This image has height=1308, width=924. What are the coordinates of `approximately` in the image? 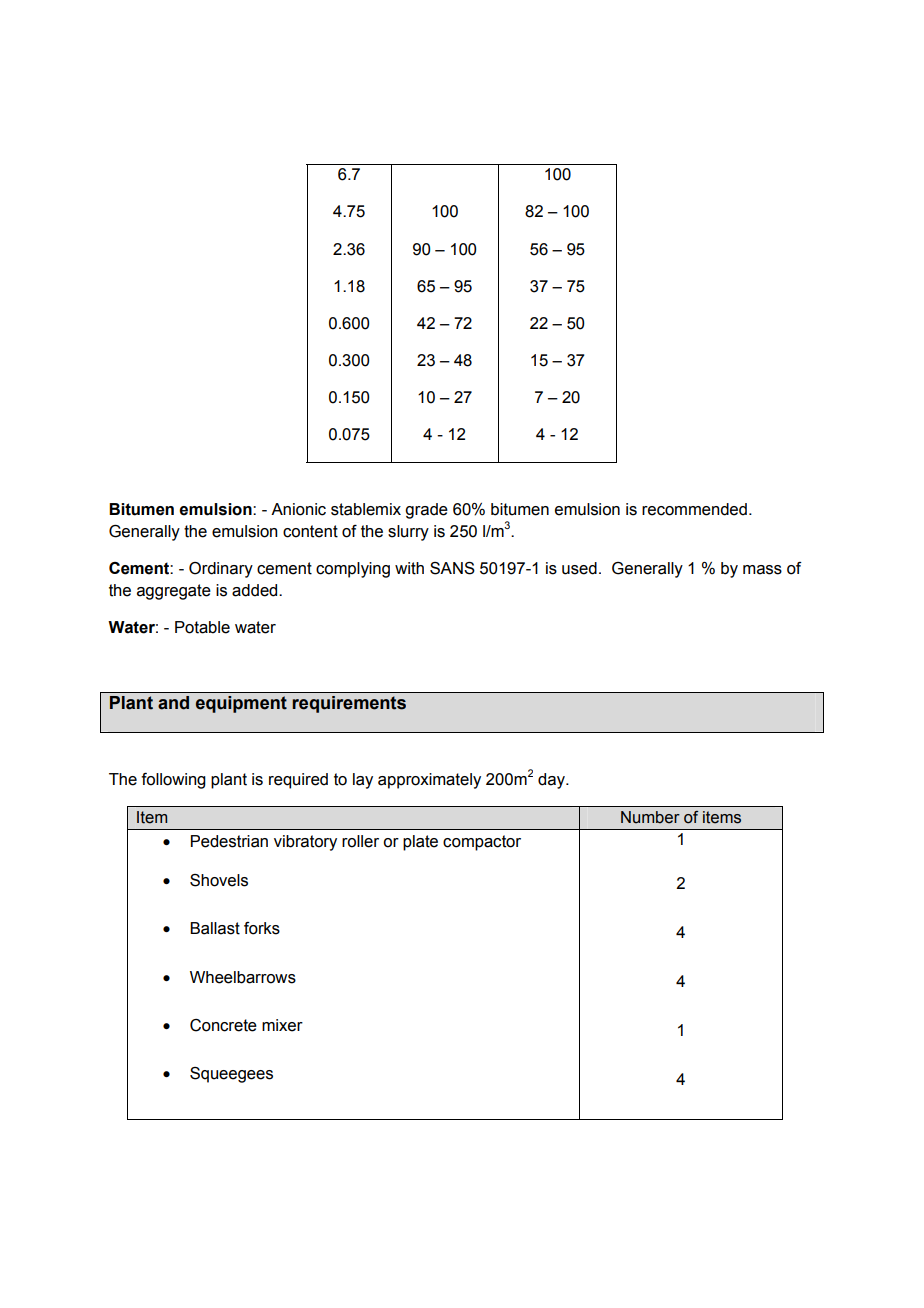 It's located at (429, 781).
